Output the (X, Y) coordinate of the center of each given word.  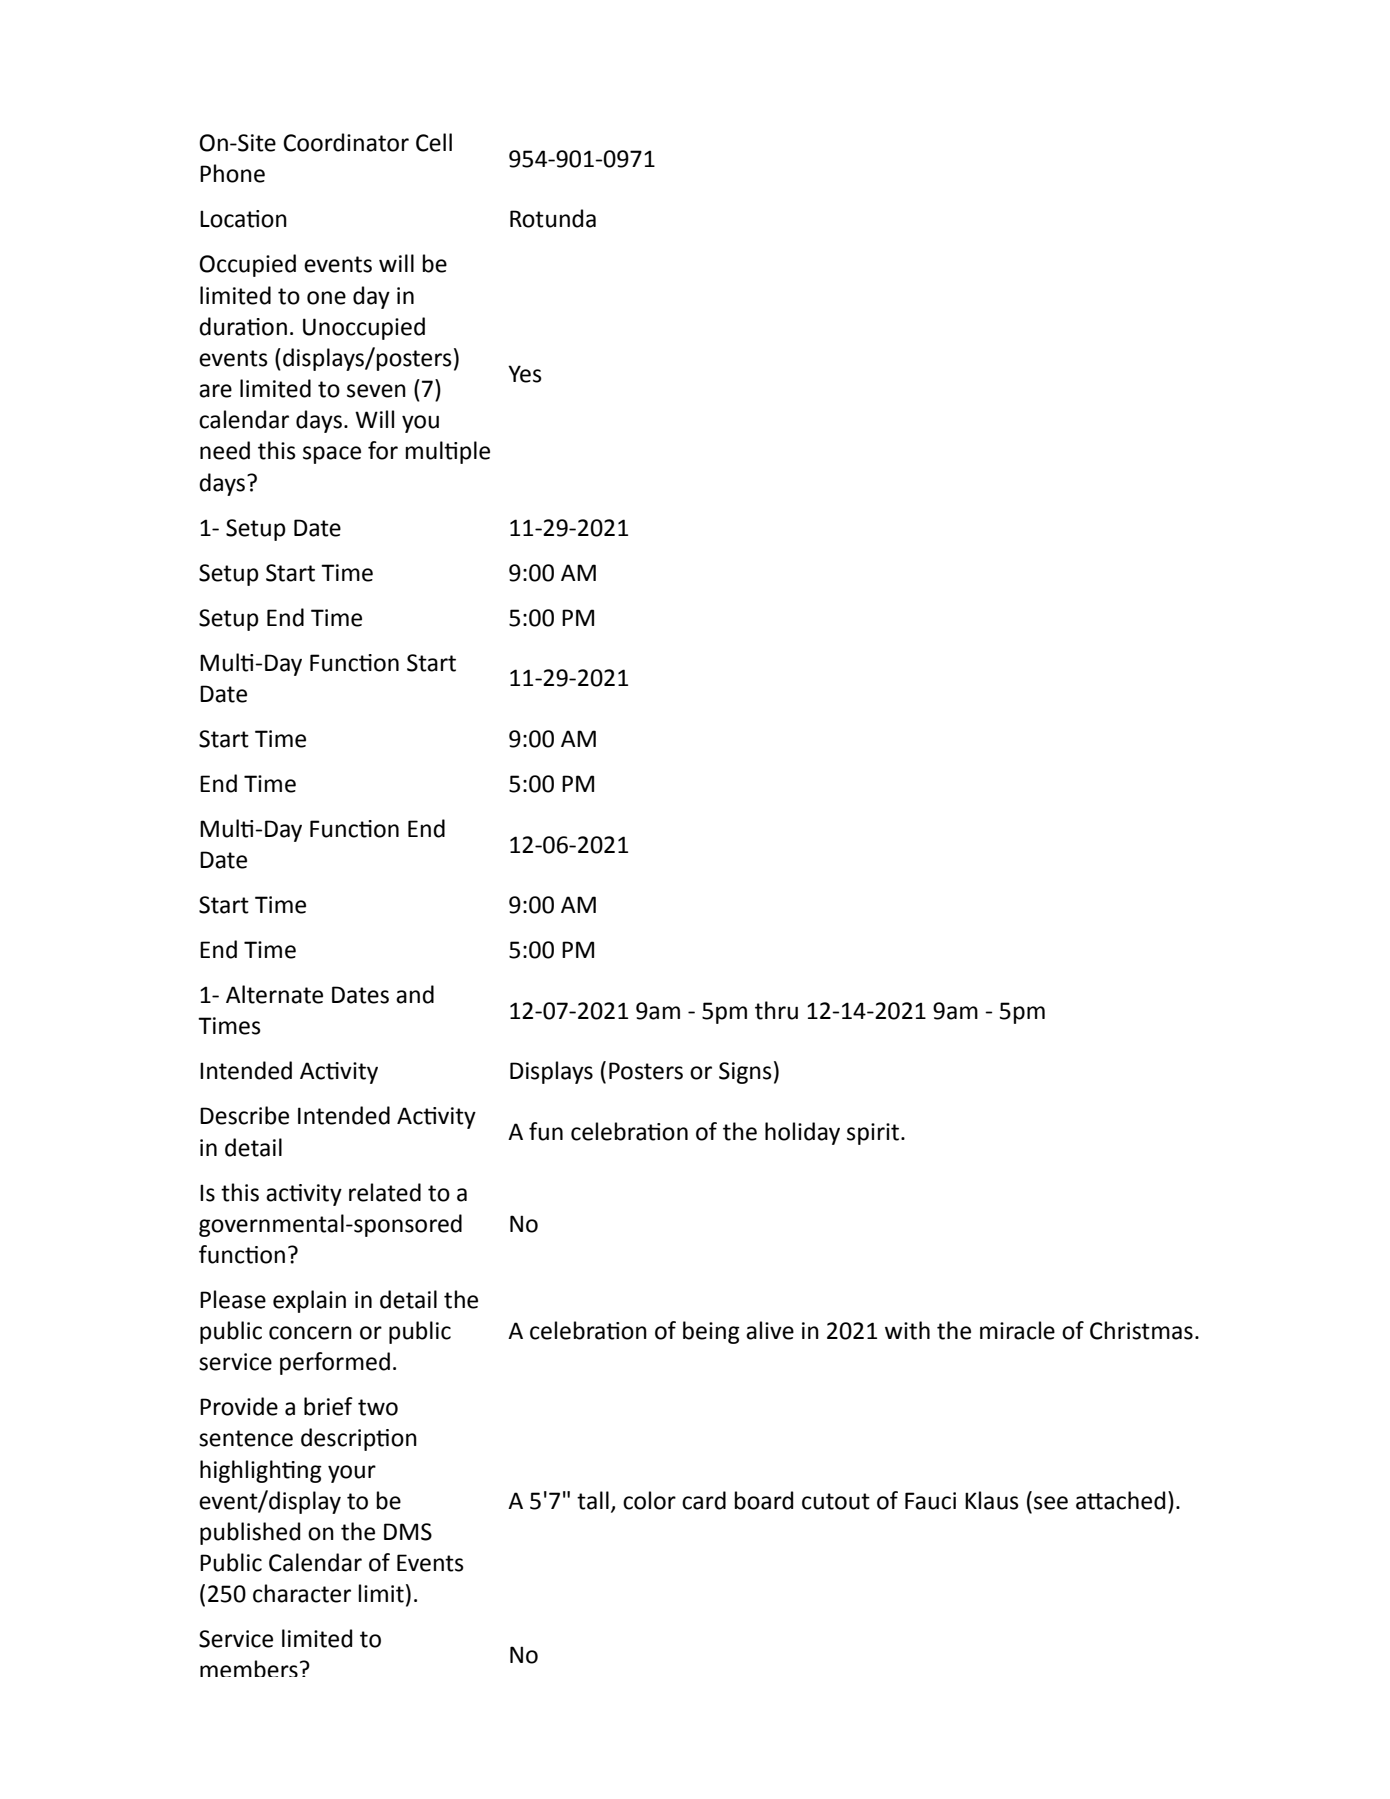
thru (776, 1010)
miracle (1017, 1330)
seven (376, 391)
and (415, 994)
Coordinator (346, 142)
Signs (745, 1073)
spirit (873, 1134)
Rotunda (553, 218)
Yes (525, 374)
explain (309, 1301)
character (302, 1593)
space (332, 455)
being (711, 1332)
